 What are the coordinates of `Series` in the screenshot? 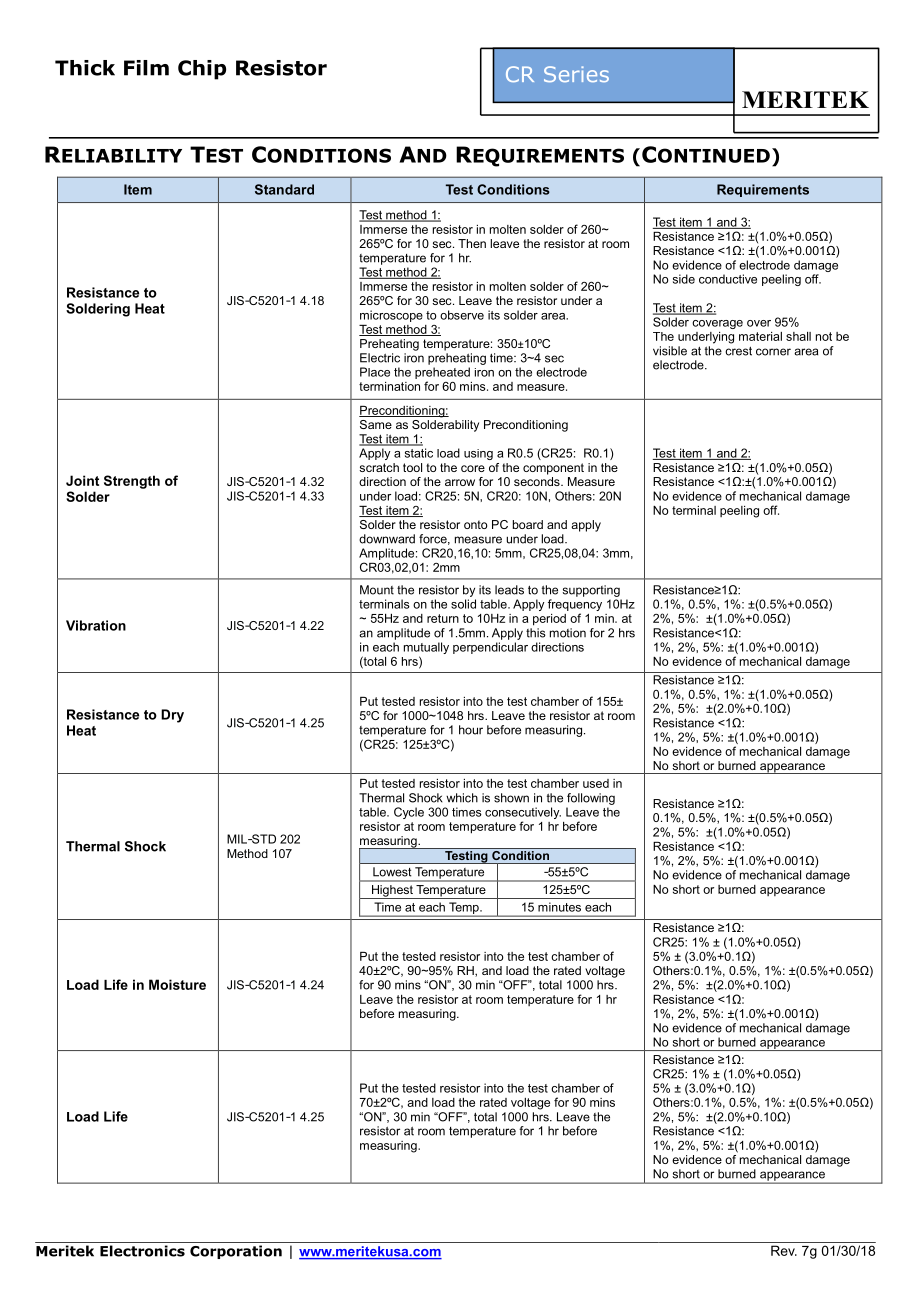 It's located at (576, 74).
